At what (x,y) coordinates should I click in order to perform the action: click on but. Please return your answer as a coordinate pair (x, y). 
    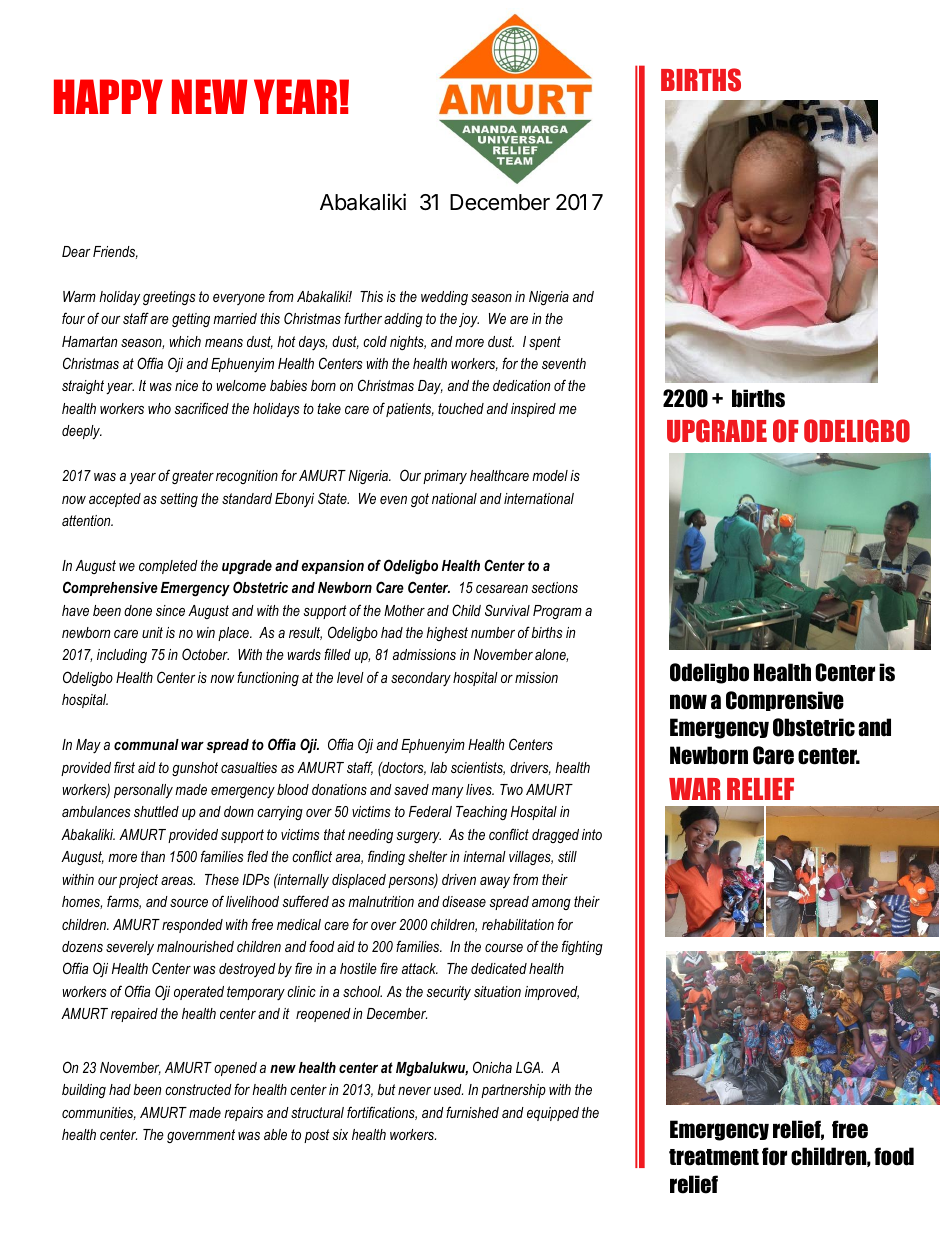
    Looking at the image, I should click on (386, 1089).
